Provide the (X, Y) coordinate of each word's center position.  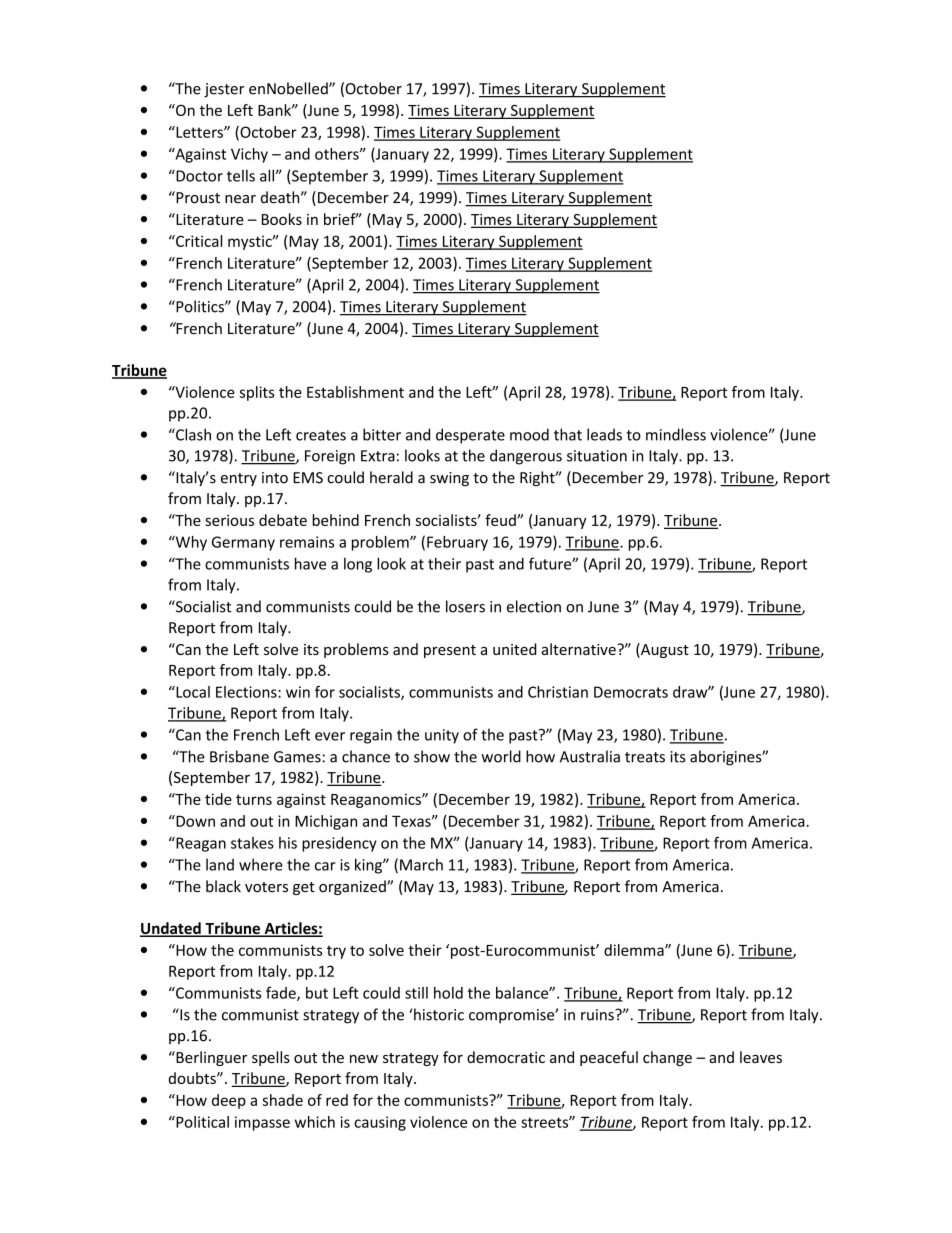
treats (645, 757)
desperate (470, 436)
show (432, 756)
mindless (676, 434)
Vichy (249, 155)
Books (282, 219)
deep (229, 1101)
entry (239, 479)
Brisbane (239, 756)
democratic (506, 1057)
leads (604, 434)
